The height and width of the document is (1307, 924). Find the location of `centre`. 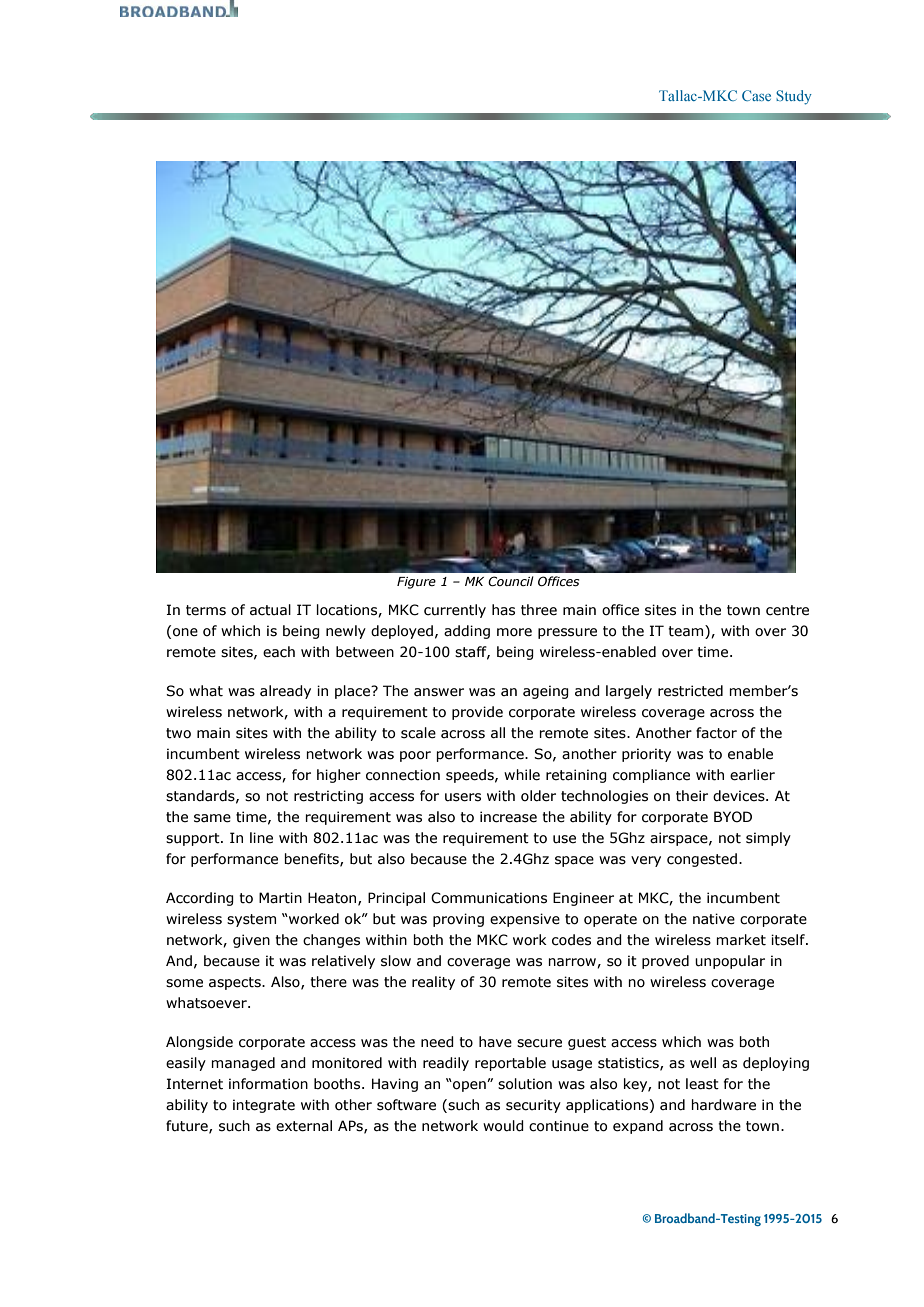

centre is located at coordinates (787, 610).
